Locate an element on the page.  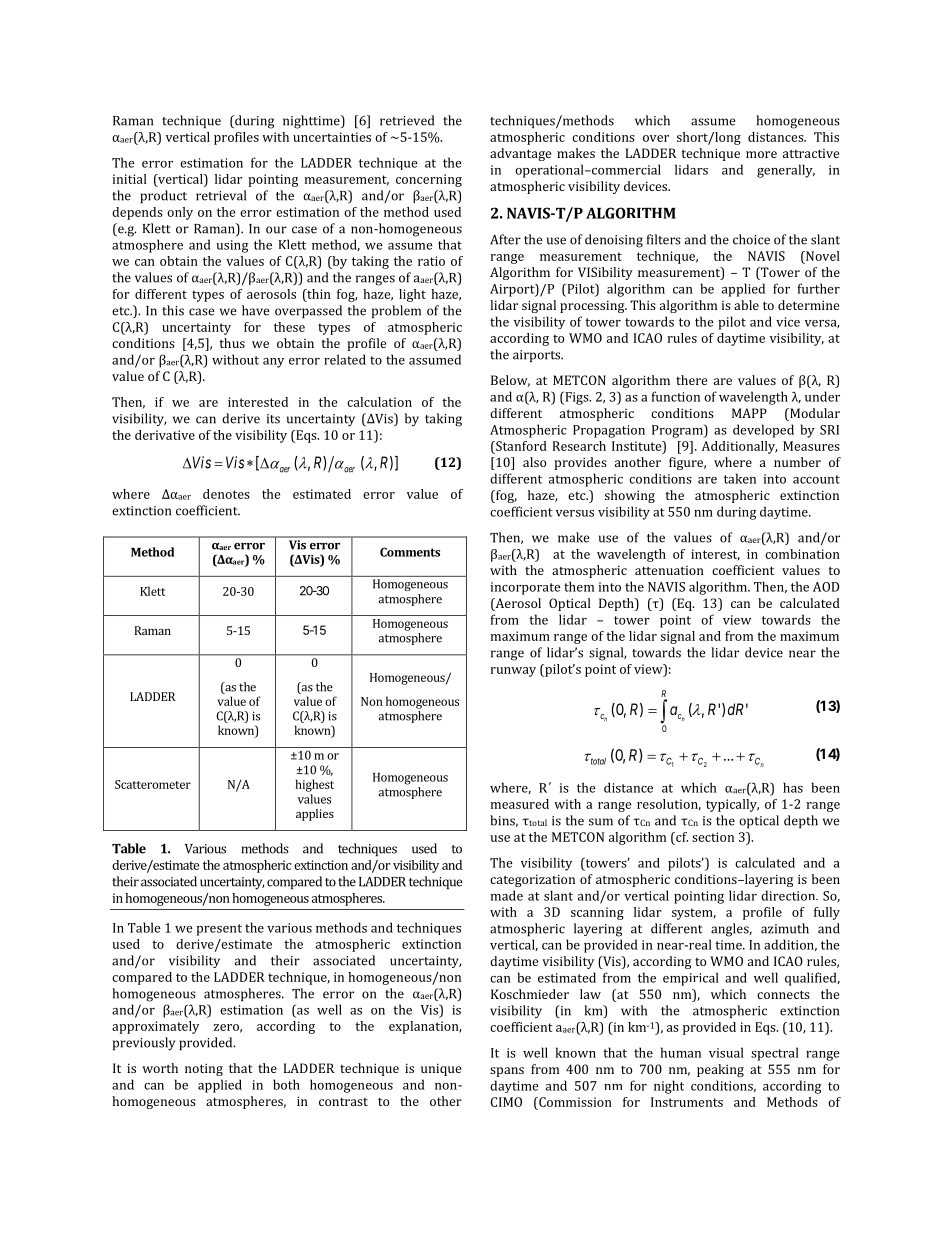
AOD is located at coordinates (826, 587).
